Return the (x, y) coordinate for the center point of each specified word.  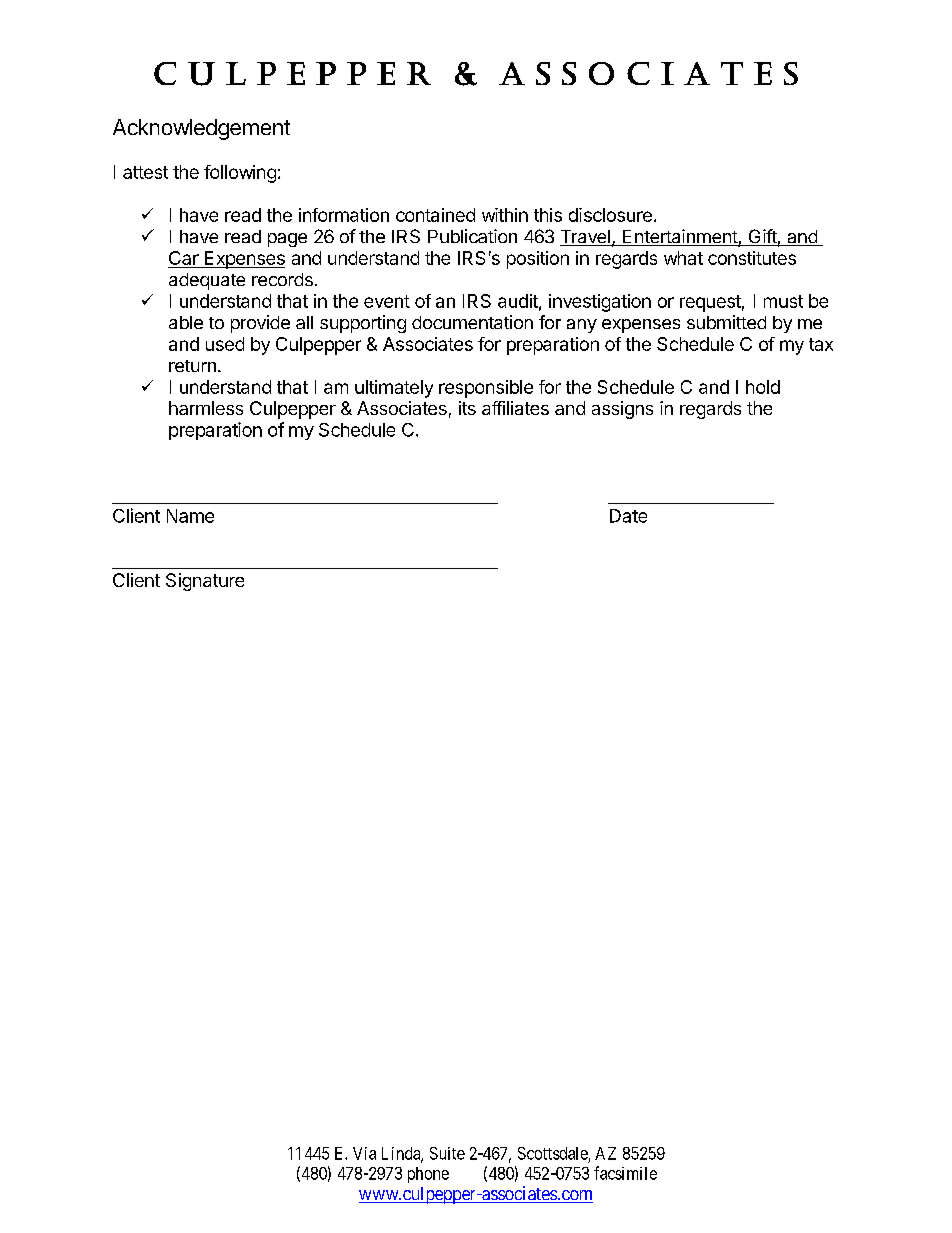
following (240, 174)
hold (763, 387)
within (505, 215)
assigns (622, 410)
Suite (447, 1153)
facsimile (625, 1173)
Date (628, 516)
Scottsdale (553, 1153)
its (467, 408)
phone (428, 1175)
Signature (205, 582)
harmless (206, 408)
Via (364, 1153)
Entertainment (680, 237)
